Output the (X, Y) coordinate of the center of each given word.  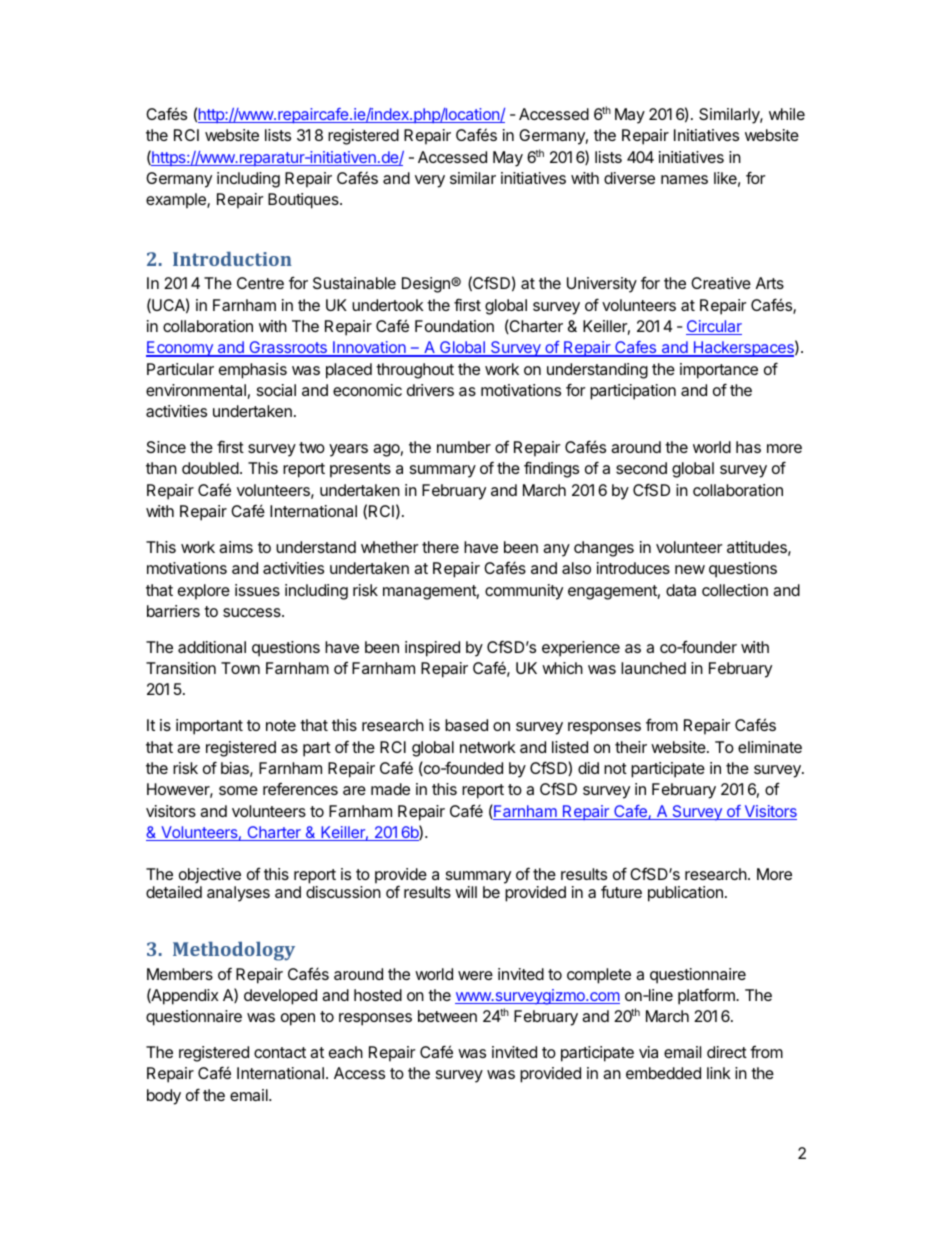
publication (685, 894)
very (430, 181)
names (684, 179)
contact (280, 1052)
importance (719, 371)
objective (210, 875)
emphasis (253, 371)
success (253, 612)
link (719, 1073)
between (447, 1016)
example (177, 201)
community (524, 592)
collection (735, 590)
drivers (430, 390)
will (466, 892)
